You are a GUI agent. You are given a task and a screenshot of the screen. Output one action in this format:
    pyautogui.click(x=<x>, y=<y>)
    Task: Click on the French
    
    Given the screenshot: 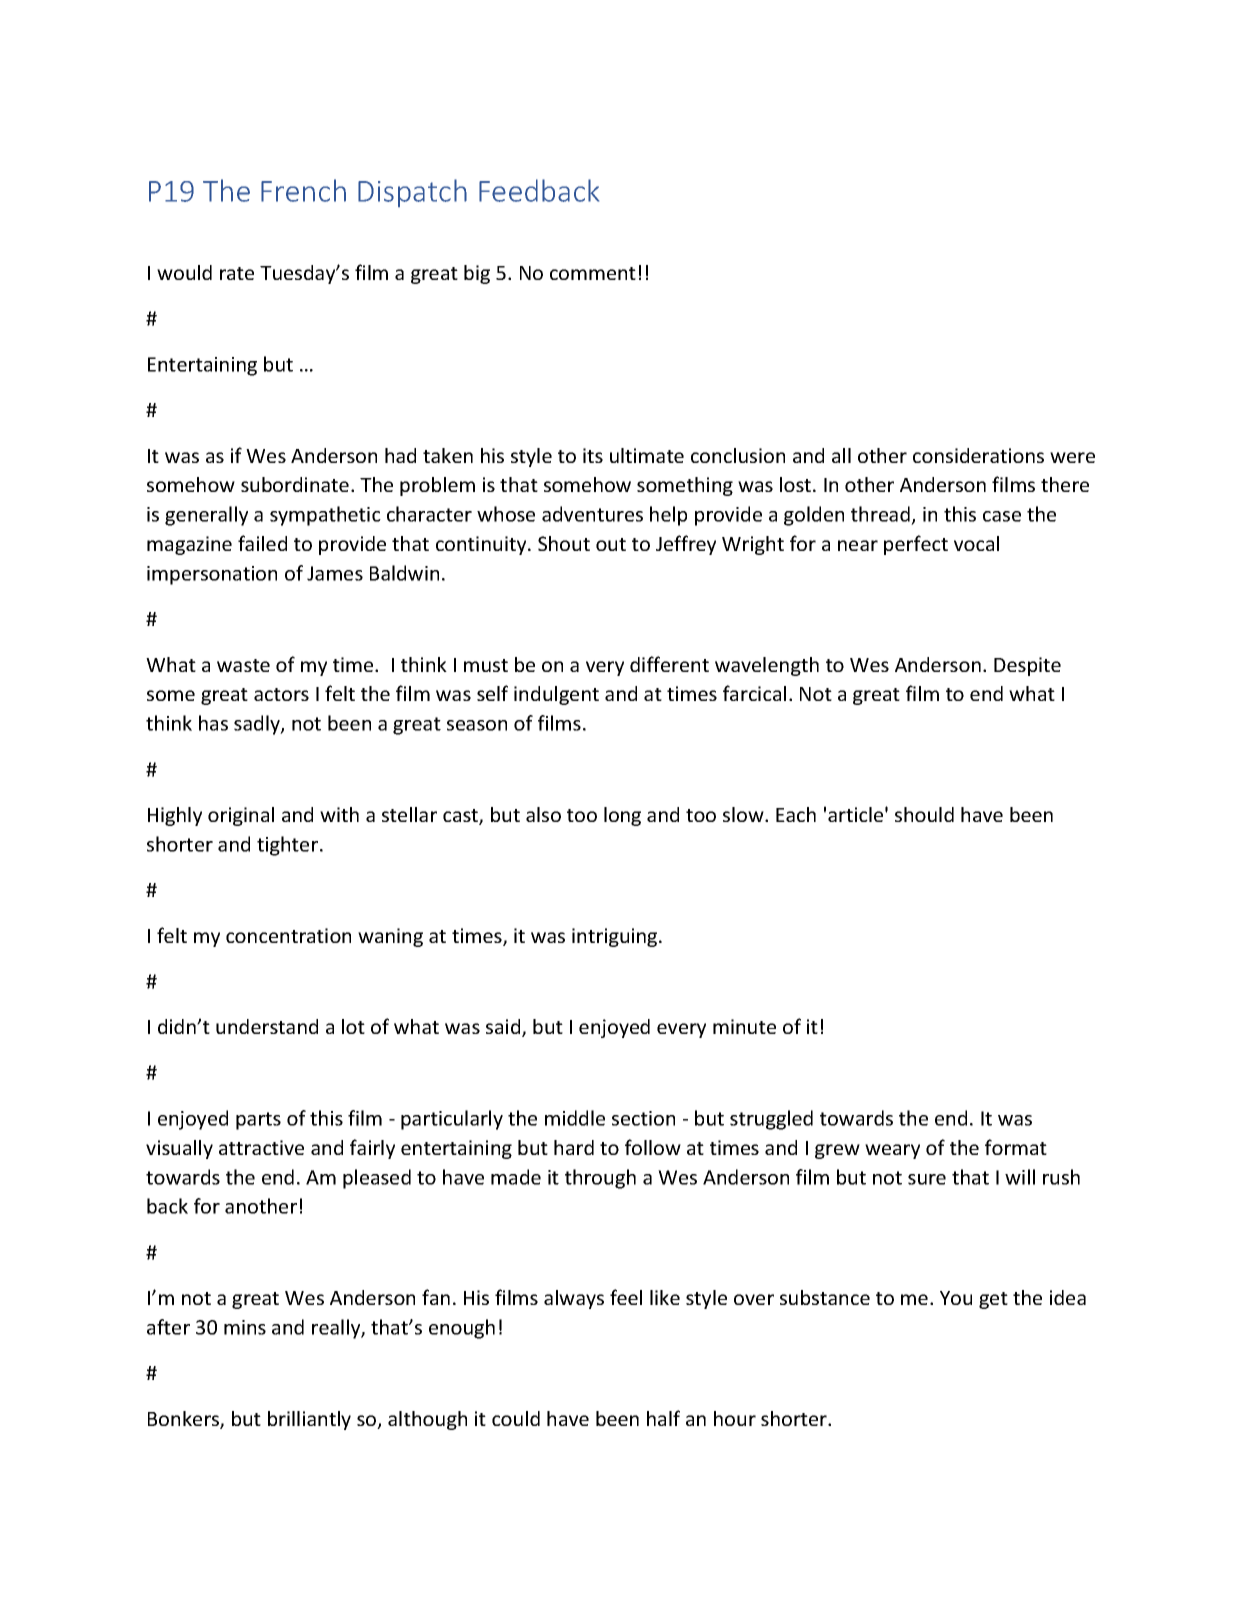 What is the action you would take?
    pyautogui.click(x=303, y=190)
